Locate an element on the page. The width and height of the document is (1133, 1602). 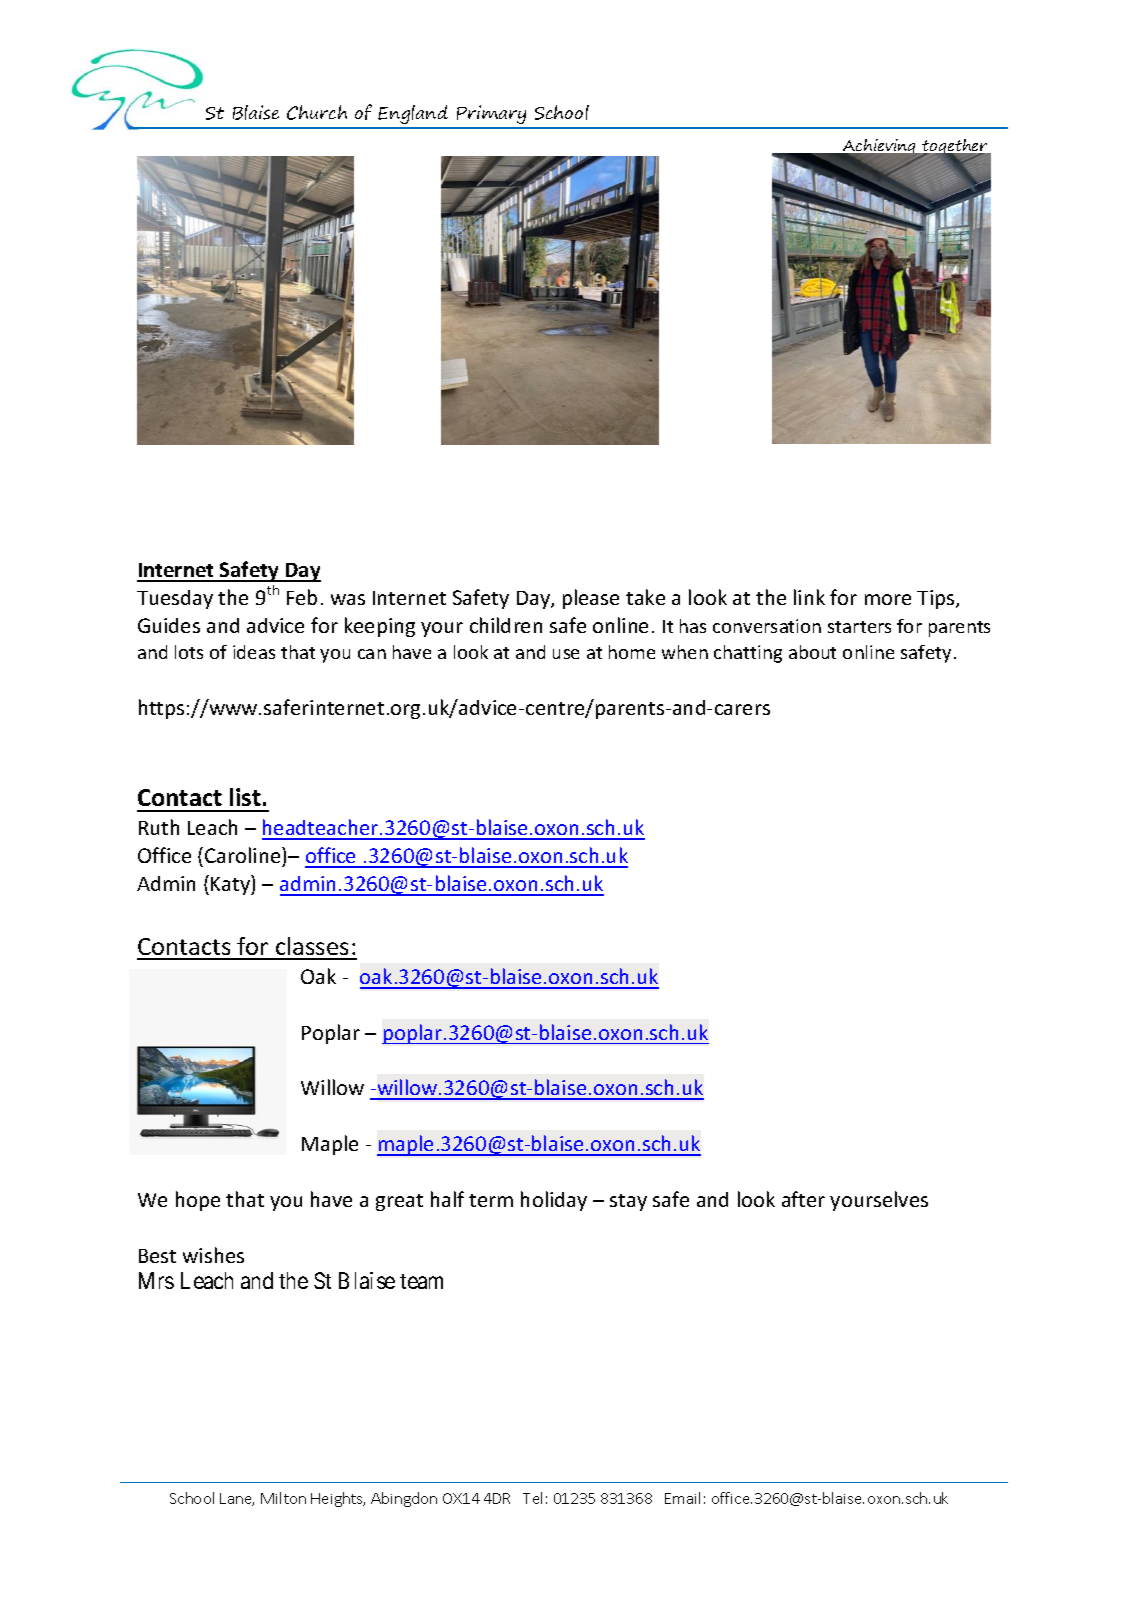
Lane is located at coordinates (237, 1499).
